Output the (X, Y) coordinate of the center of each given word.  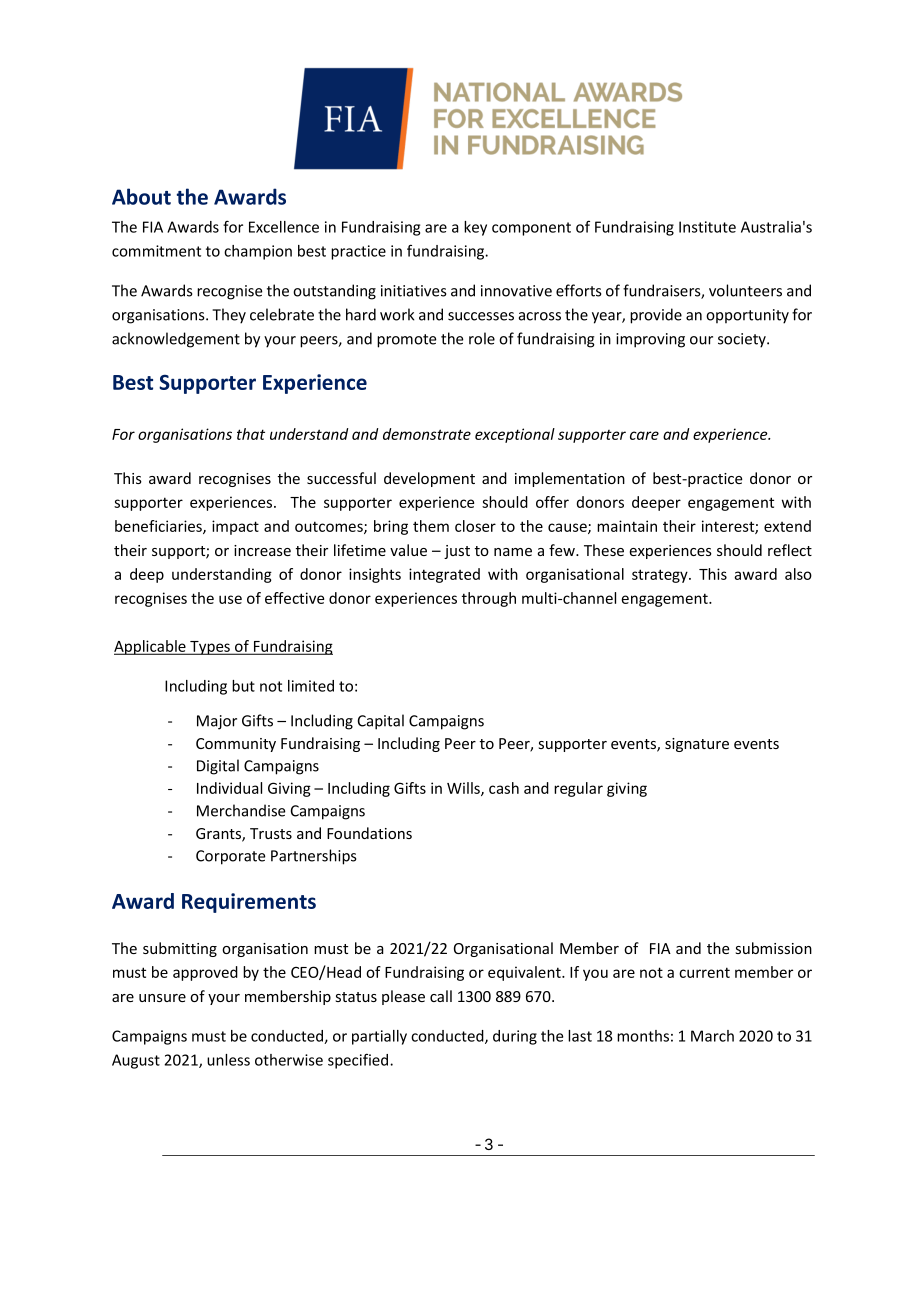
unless (228, 1060)
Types (210, 648)
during (515, 1037)
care (644, 435)
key (475, 228)
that (251, 434)
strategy (661, 576)
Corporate (231, 857)
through (489, 599)
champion (258, 252)
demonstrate (427, 434)
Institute (707, 227)
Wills (464, 789)
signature (697, 745)
